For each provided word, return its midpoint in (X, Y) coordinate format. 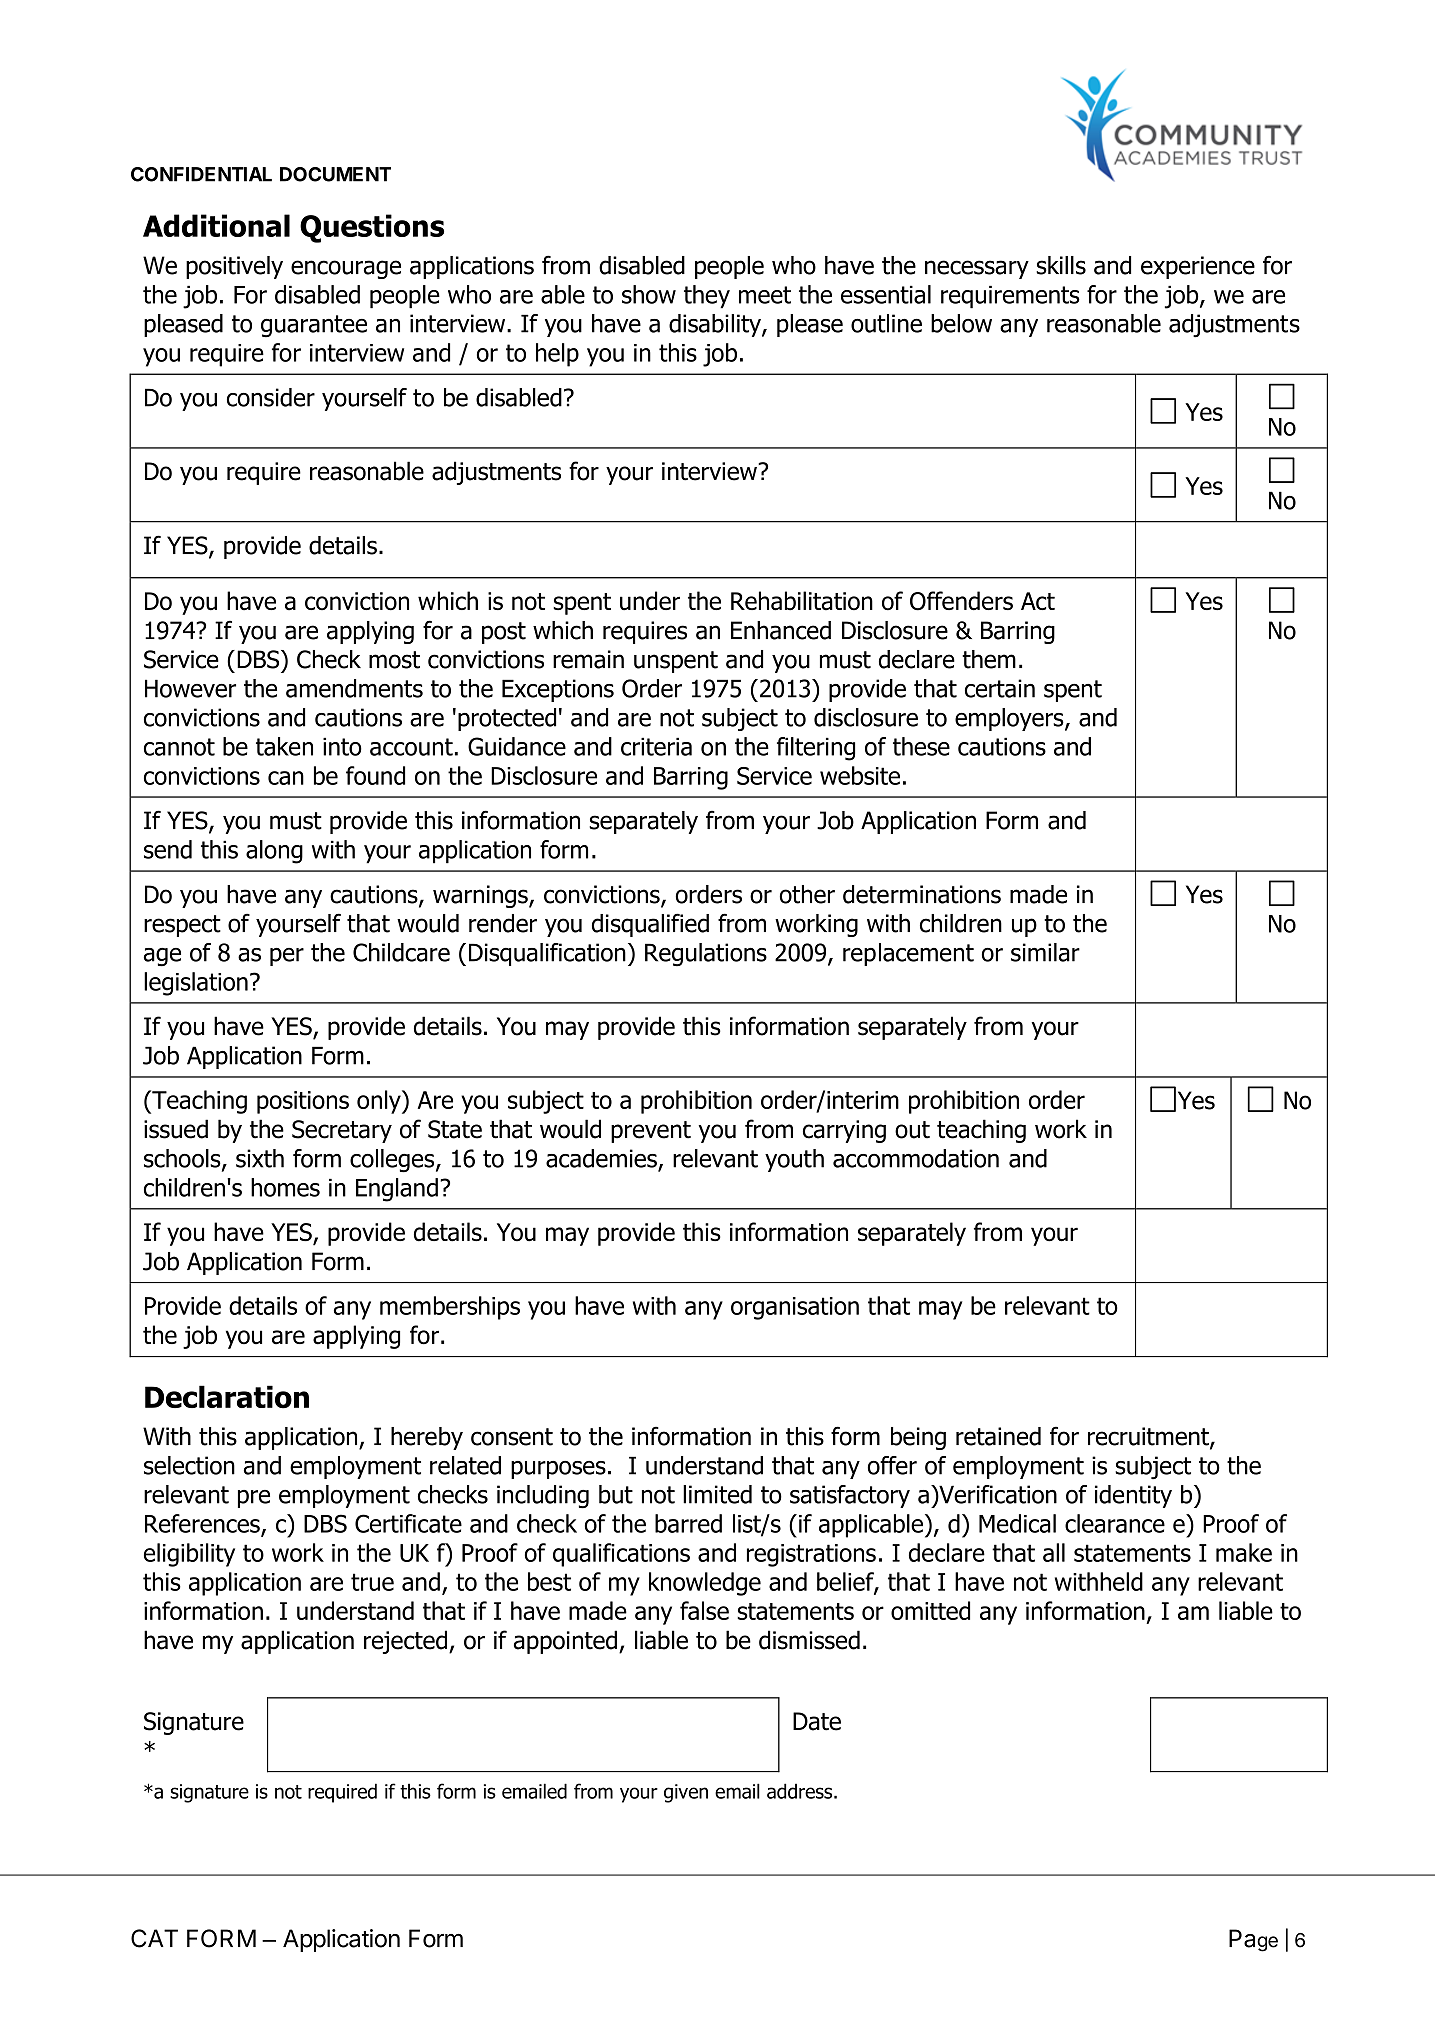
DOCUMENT (335, 174)
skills (1061, 265)
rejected (405, 1642)
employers (1010, 719)
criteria (656, 746)
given (686, 1793)
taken (284, 746)
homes (285, 1187)
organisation (795, 1308)
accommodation (916, 1158)
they (707, 297)
